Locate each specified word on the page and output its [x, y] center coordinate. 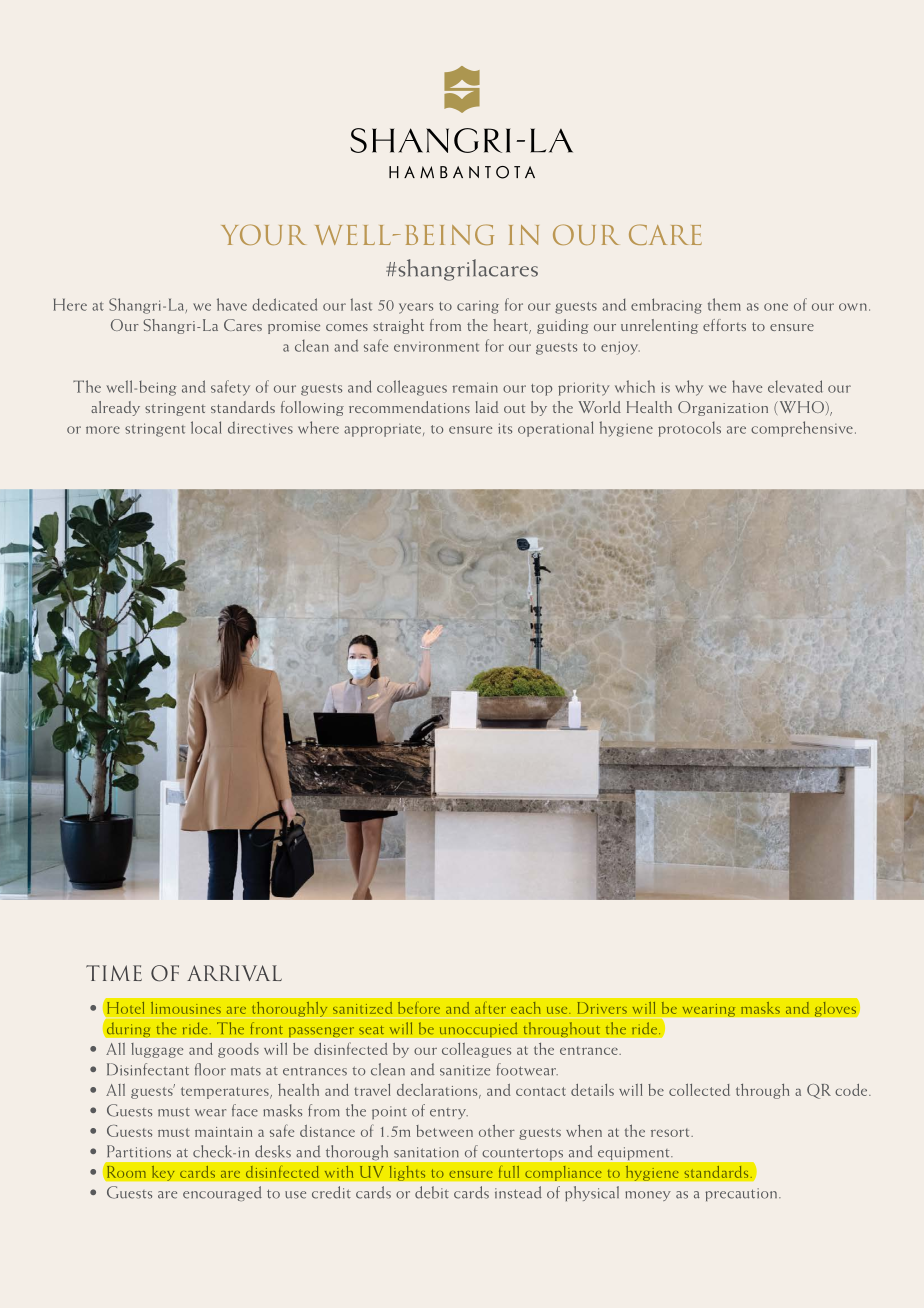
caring [478, 307]
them [724, 304]
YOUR [263, 234]
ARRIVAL [234, 973]
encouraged [222, 1193]
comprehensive [802, 429]
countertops [523, 1154]
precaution [741, 1194]
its [505, 428]
